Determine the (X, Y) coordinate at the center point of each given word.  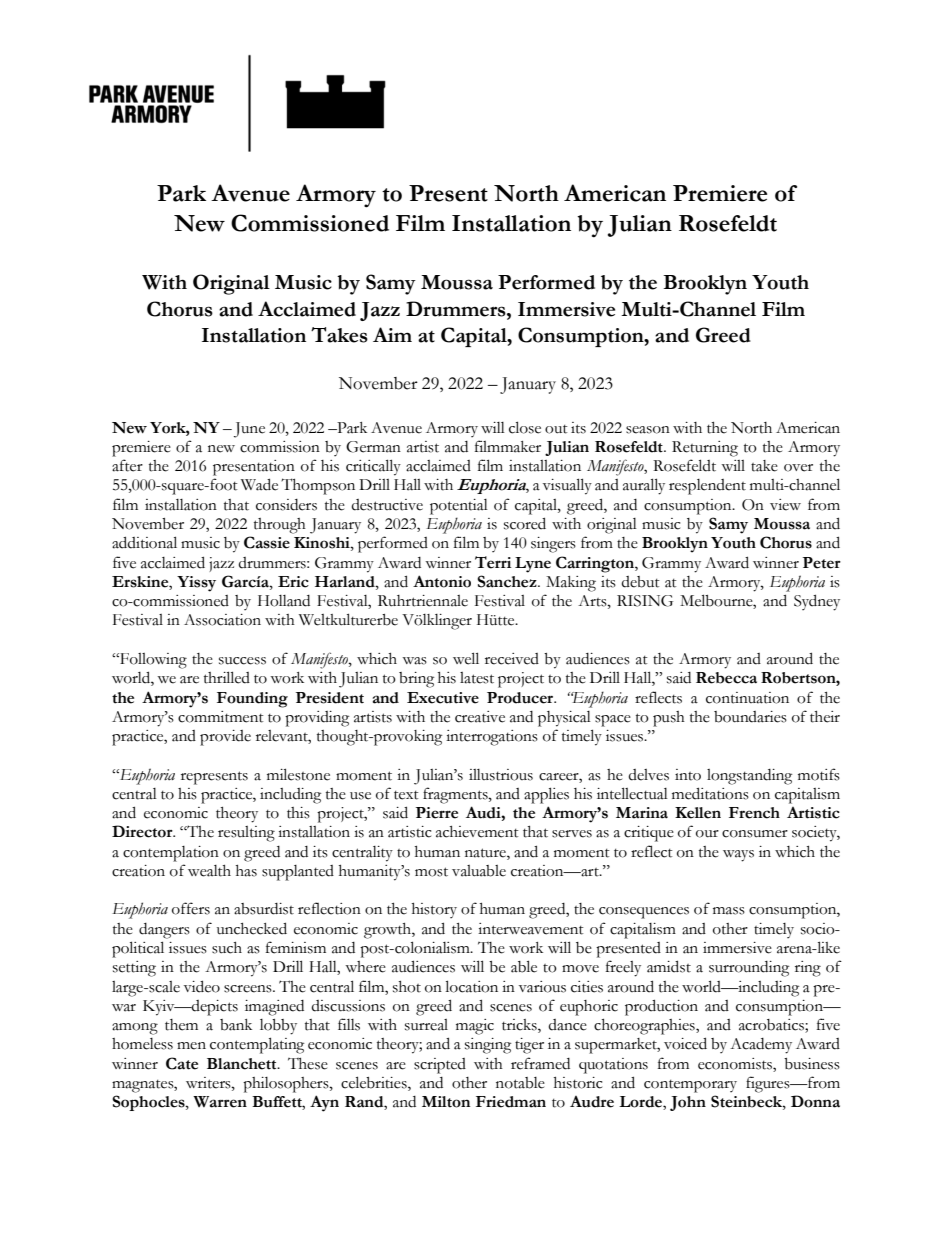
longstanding (749, 777)
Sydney (817, 602)
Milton (446, 1102)
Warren (220, 1102)
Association (222, 620)
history (434, 910)
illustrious (501, 775)
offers (191, 908)
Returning (705, 449)
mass (729, 911)
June (249, 430)
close (525, 427)
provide (225, 738)
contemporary (690, 1086)
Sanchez (508, 581)
